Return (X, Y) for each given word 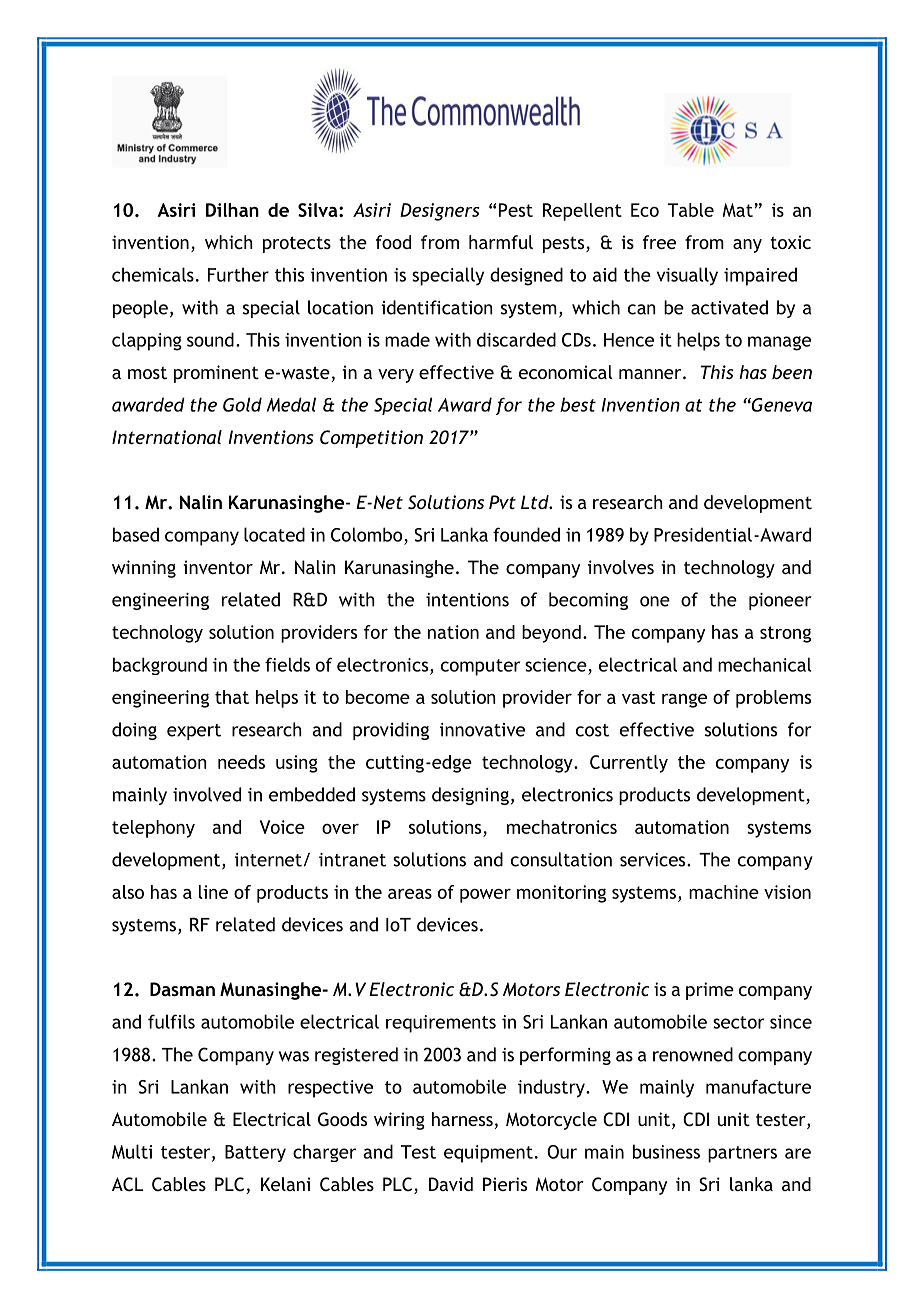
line (213, 892)
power (485, 896)
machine (724, 892)
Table (691, 210)
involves (621, 567)
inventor (218, 567)
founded (526, 534)
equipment (488, 1154)
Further (238, 274)
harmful (501, 242)
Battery (255, 1153)
